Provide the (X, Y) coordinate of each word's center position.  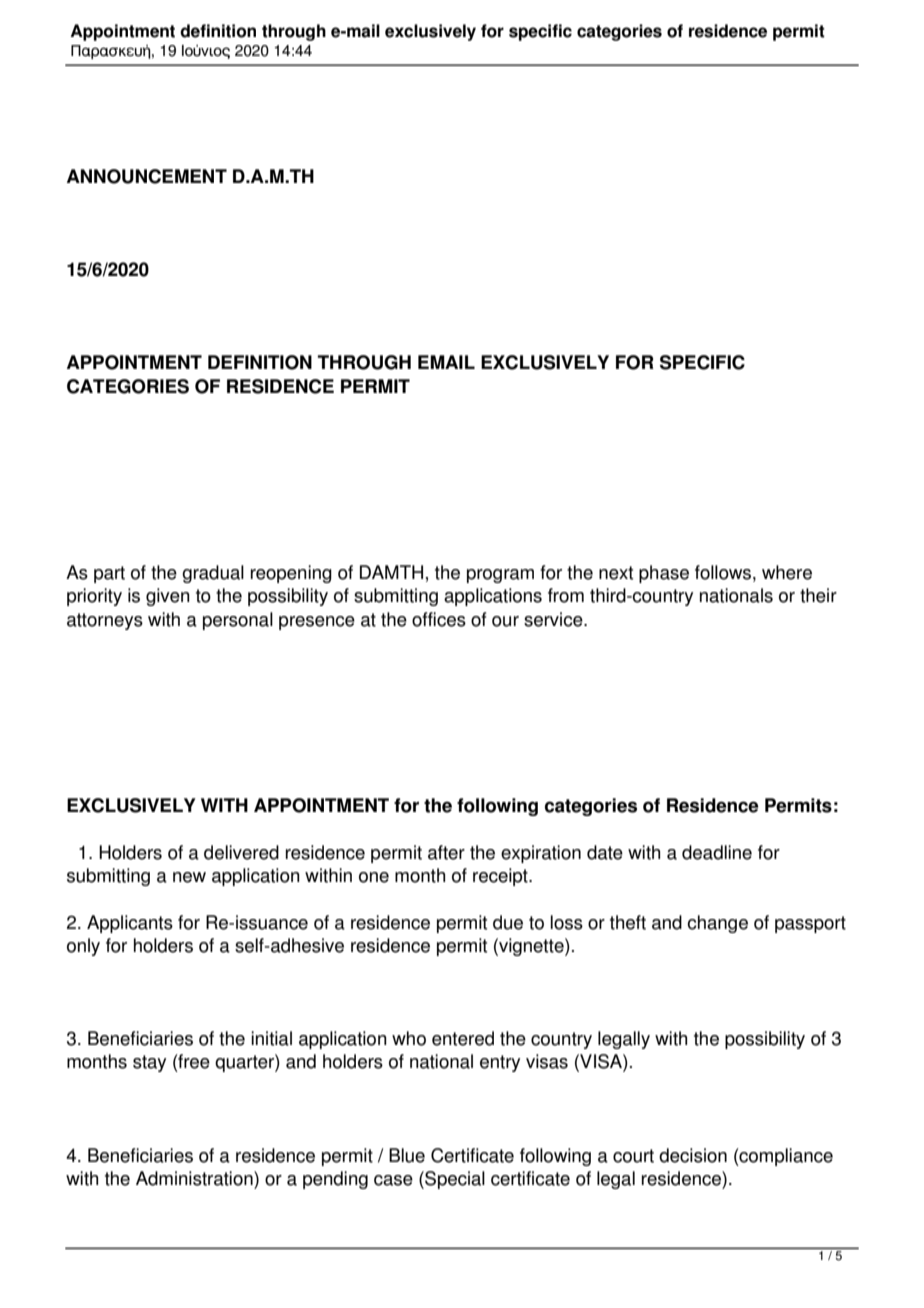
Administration (195, 1178)
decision (693, 1155)
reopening (291, 574)
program (500, 576)
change (717, 924)
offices (439, 619)
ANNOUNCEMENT (147, 176)
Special (454, 1180)
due (508, 922)
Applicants (130, 924)
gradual (213, 574)
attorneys (105, 621)
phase (664, 574)
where (787, 572)
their (818, 595)
